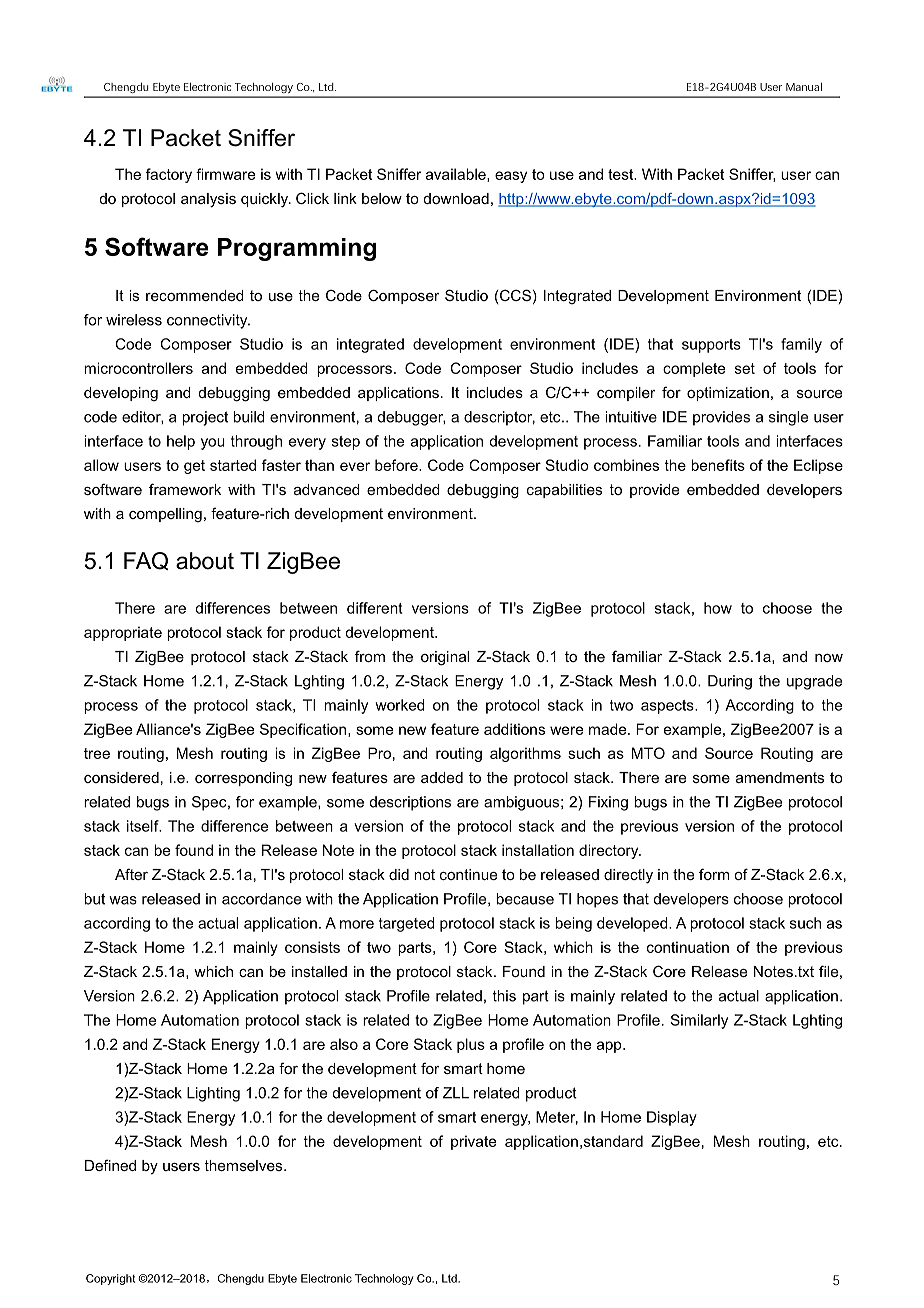 This screenshot has width=924, height=1308. Describe the element at coordinates (445, 658) in the screenshot. I see `original` at that location.
